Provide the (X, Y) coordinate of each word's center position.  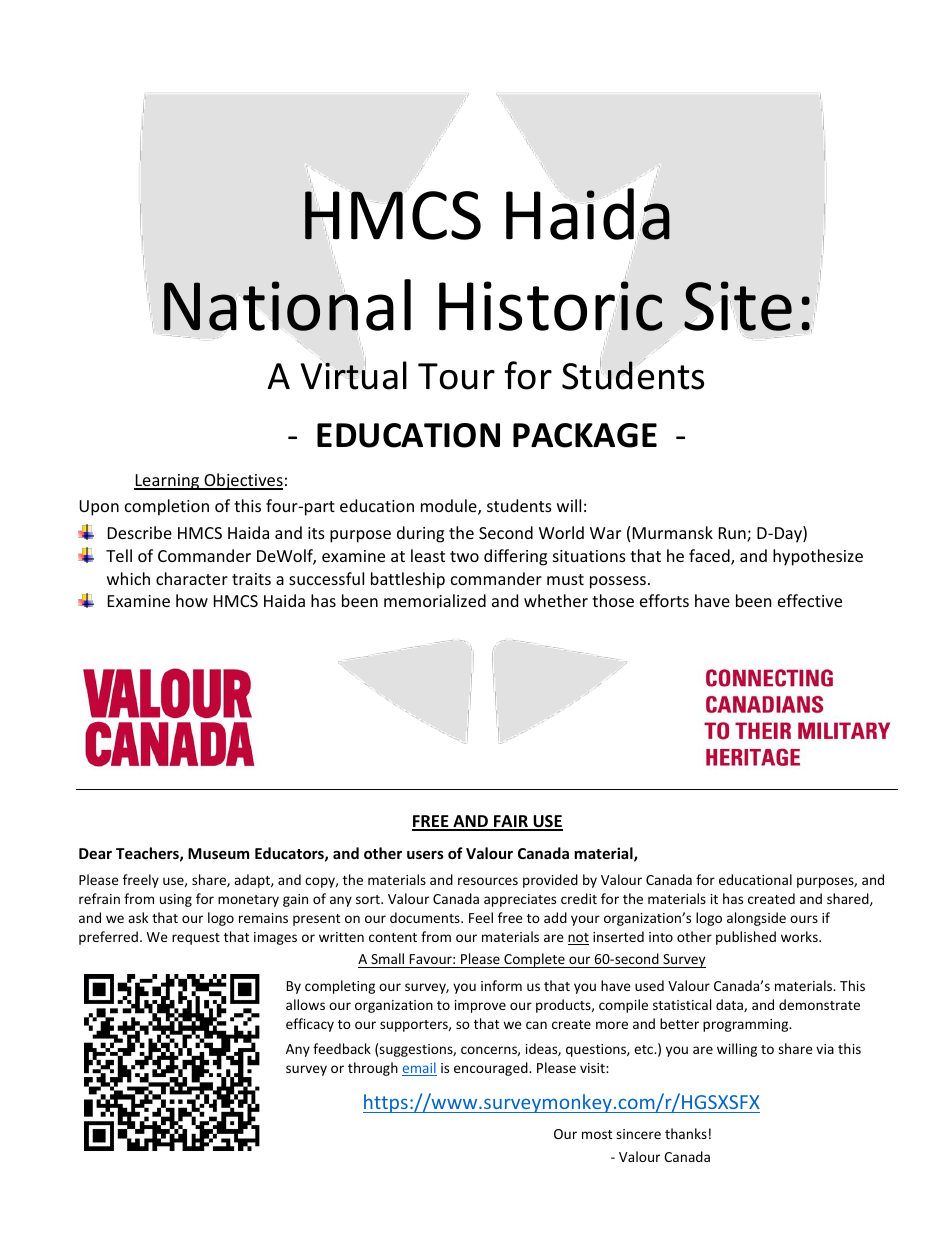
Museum (218, 853)
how (192, 600)
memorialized (435, 600)
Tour (456, 376)
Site (738, 306)
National (287, 305)
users (425, 855)
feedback (342, 1048)
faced (710, 557)
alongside (756, 919)
